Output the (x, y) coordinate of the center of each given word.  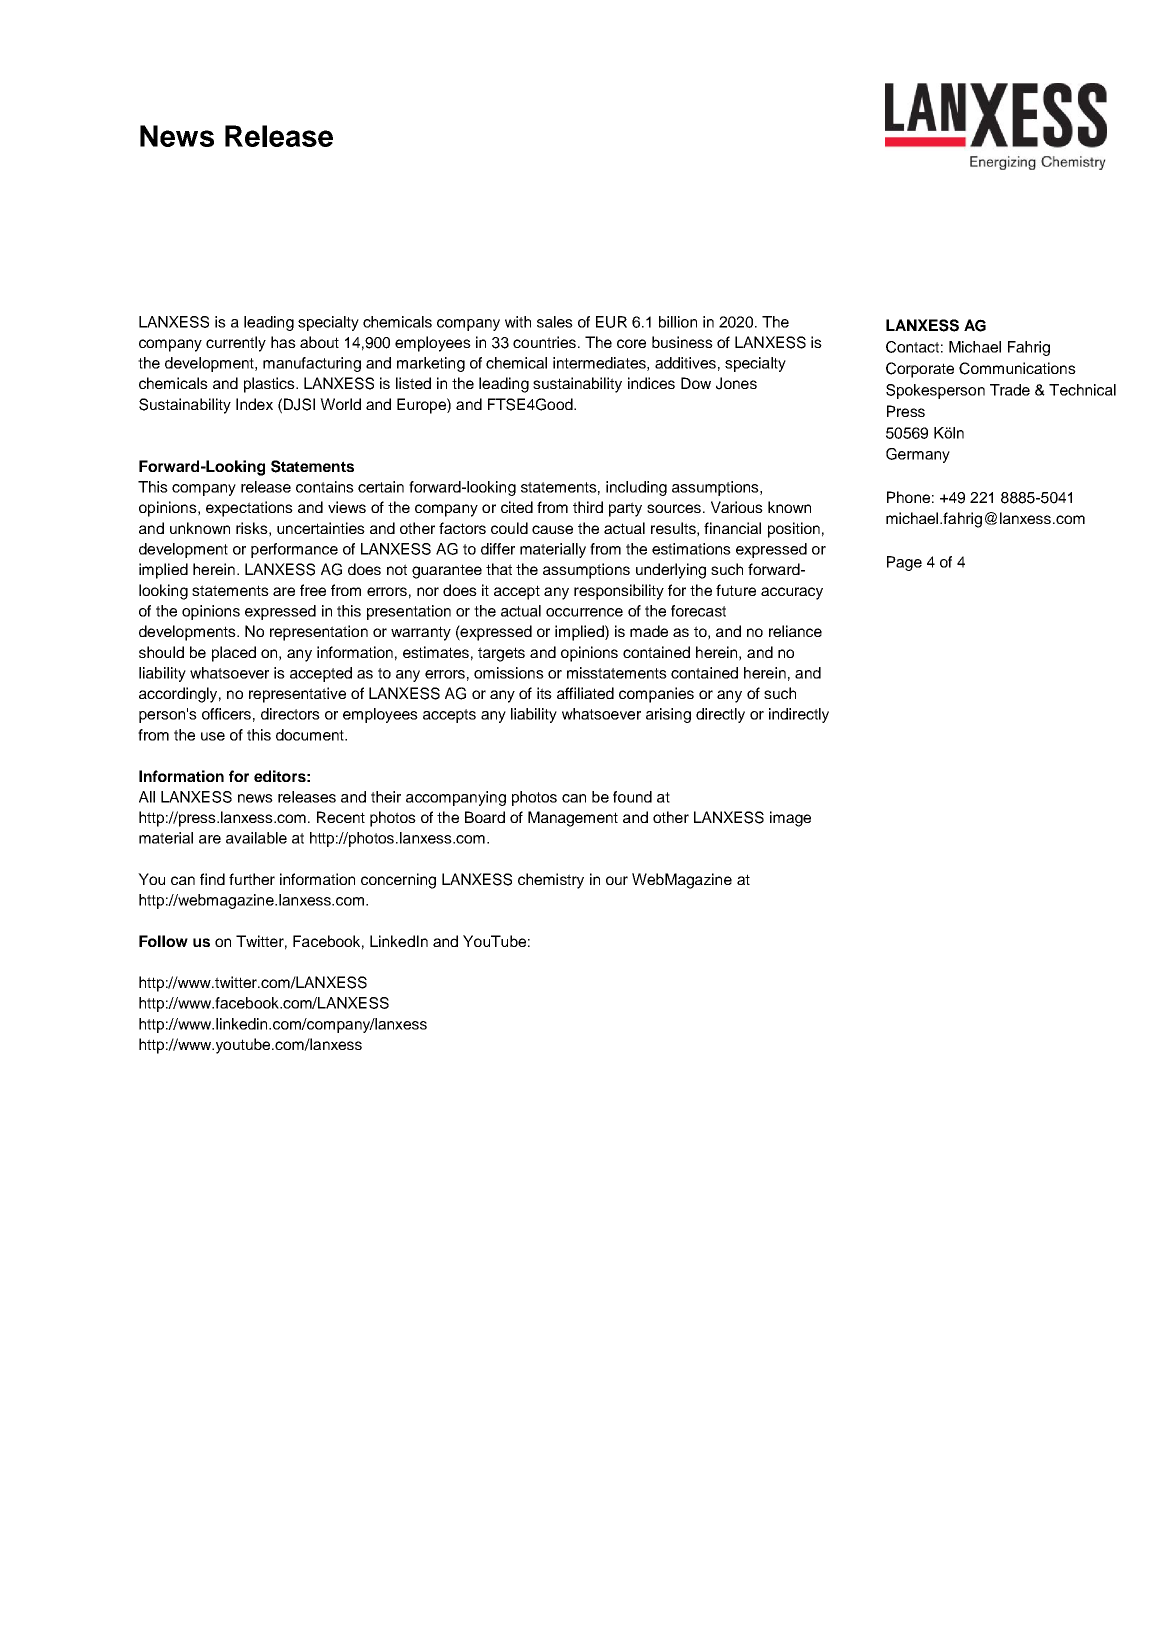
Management (573, 819)
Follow (163, 941)
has (283, 342)
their (386, 797)
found (632, 797)
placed (234, 654)
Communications (1017, 368)
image (790, 819)
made (649, 631)
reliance (795, 631)
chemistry (551, 881)
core (631, 343)
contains (325, 487)
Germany (918, 455)
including (636, 488)
